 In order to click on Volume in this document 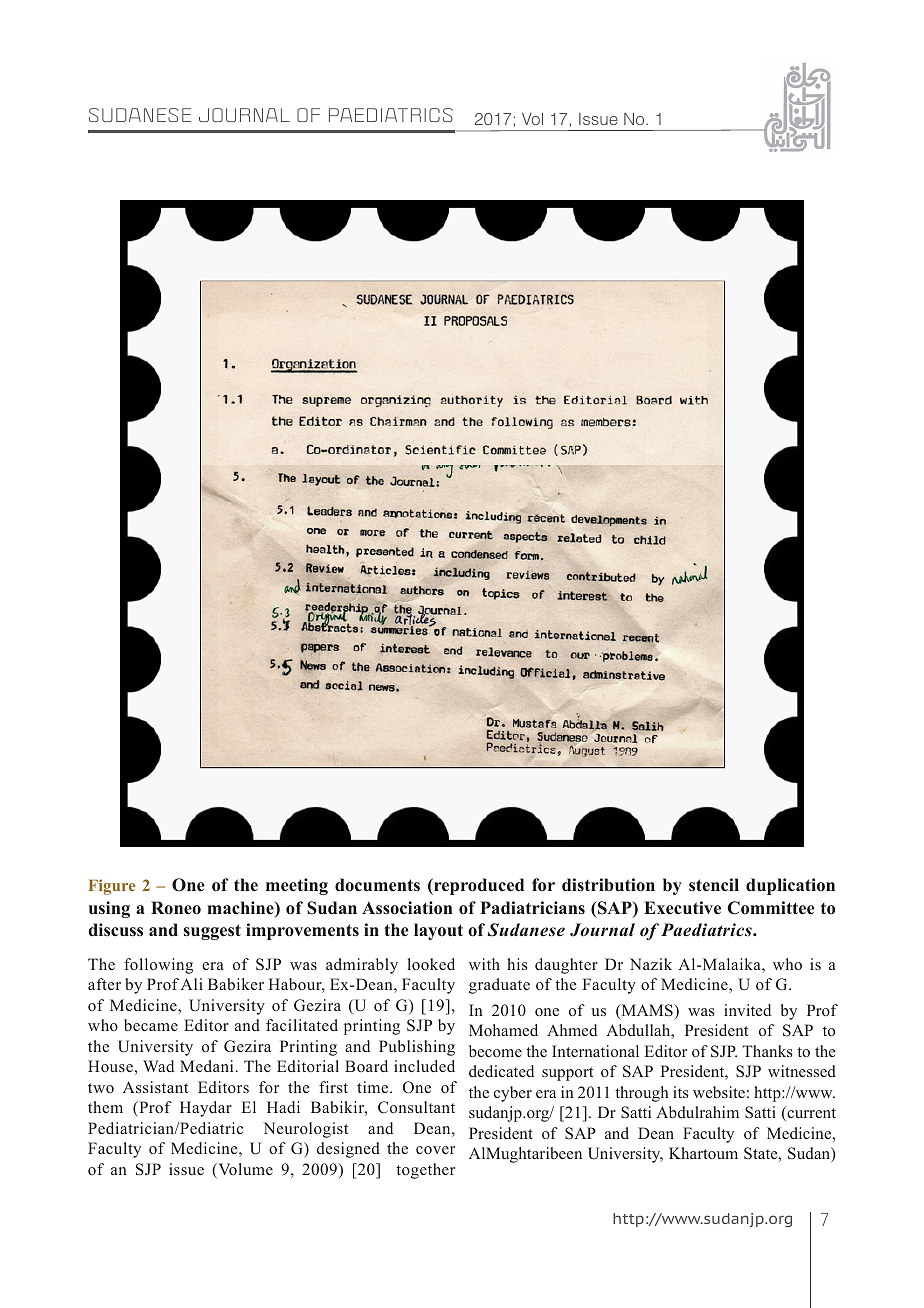, I will do `click(244, 1170)`.
